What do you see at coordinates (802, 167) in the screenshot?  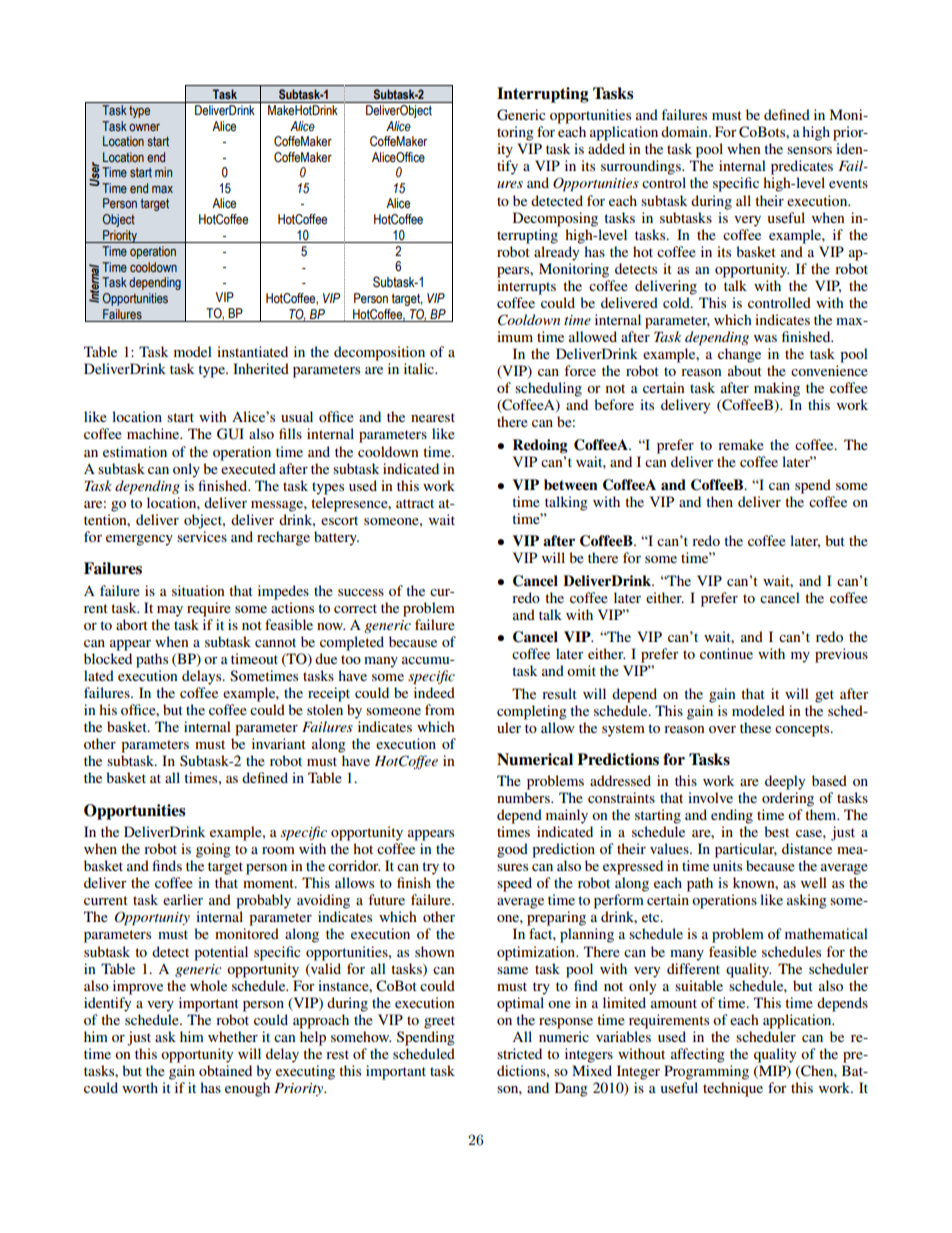 I see `predicates` at bounding box center [802, 167].
